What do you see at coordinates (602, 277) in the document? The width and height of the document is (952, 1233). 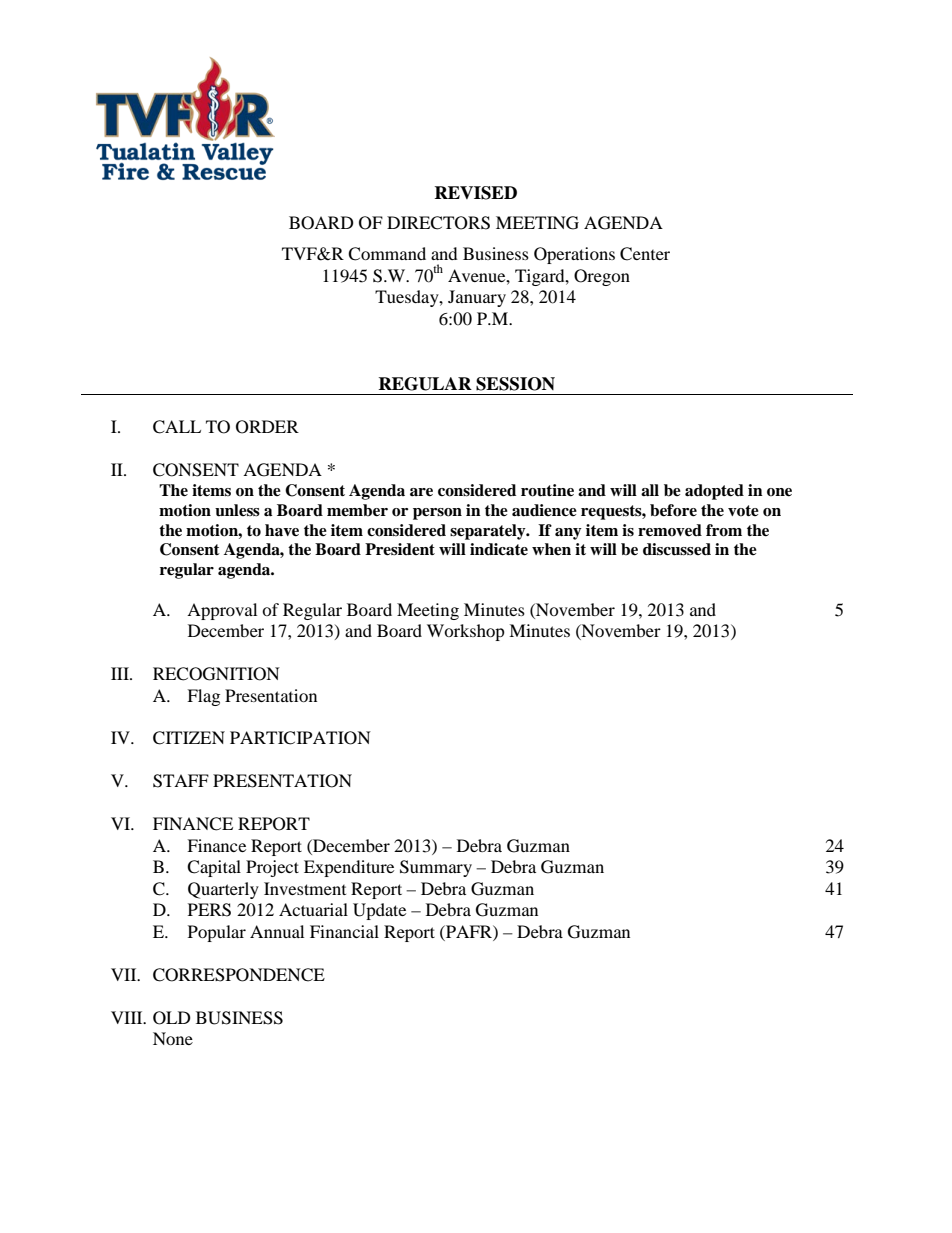 I see `Oregon` at bounding box center [602, 277].
